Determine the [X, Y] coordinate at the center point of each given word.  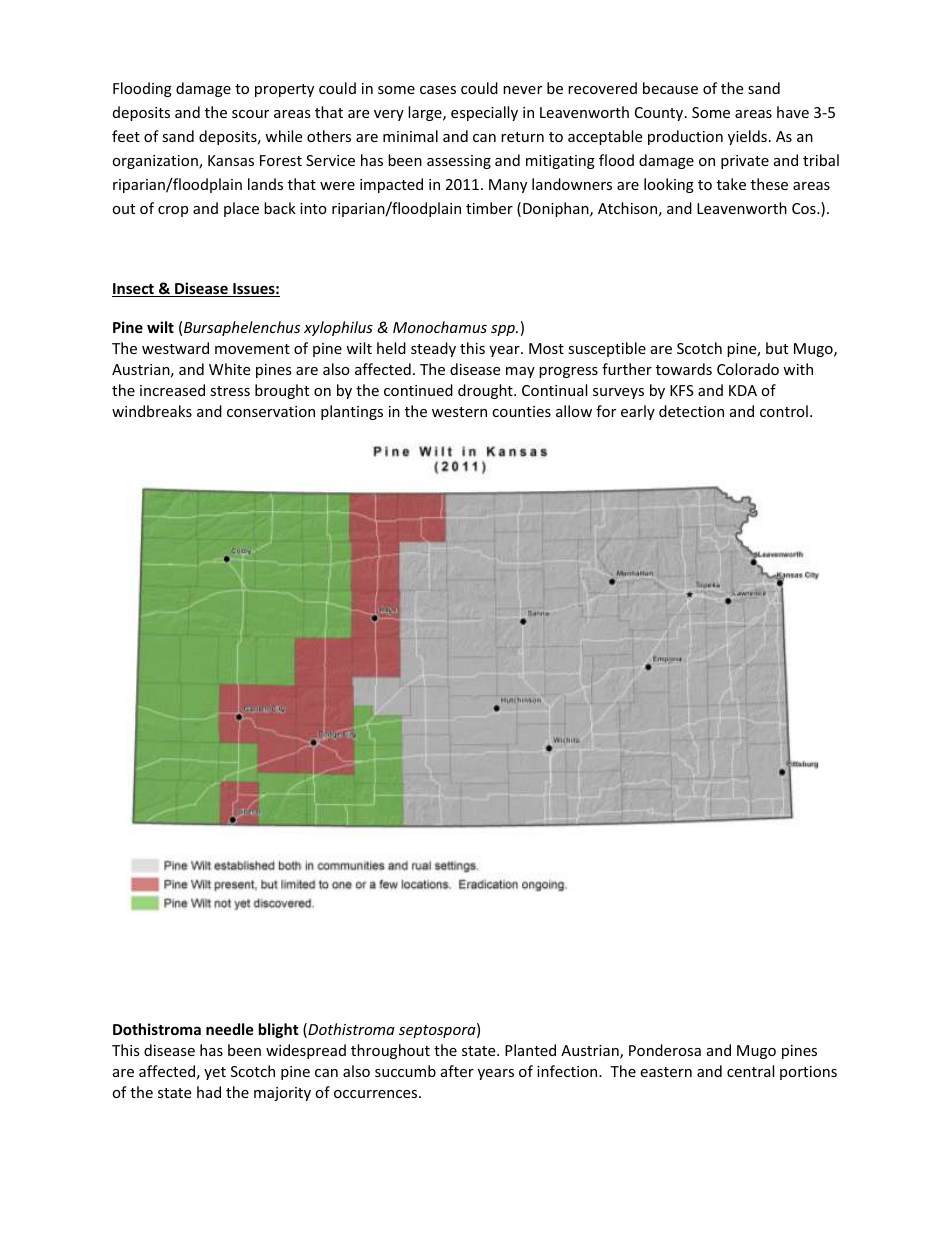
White [229, 369]
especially [484, 113]
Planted [530, 1050]
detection [691, 411]
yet [215, 1073]
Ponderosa [665, 1050]
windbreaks [152, 411]
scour [250, 114]
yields [747, 137]
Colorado [748, 369]
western [459, 412]
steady [433, 349]
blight [279, 1030]
